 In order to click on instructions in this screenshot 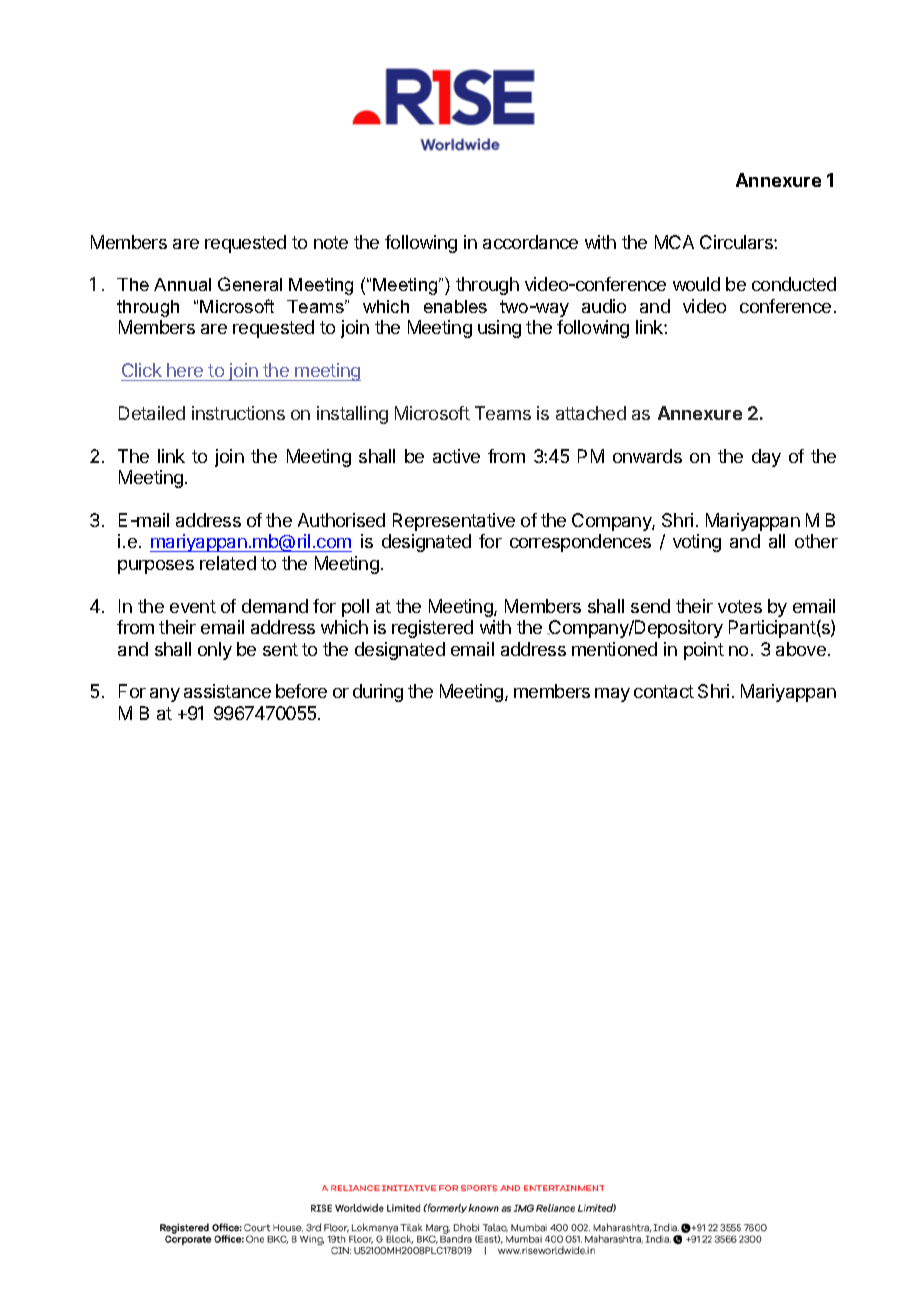, I will do `click(238, 413)`.
